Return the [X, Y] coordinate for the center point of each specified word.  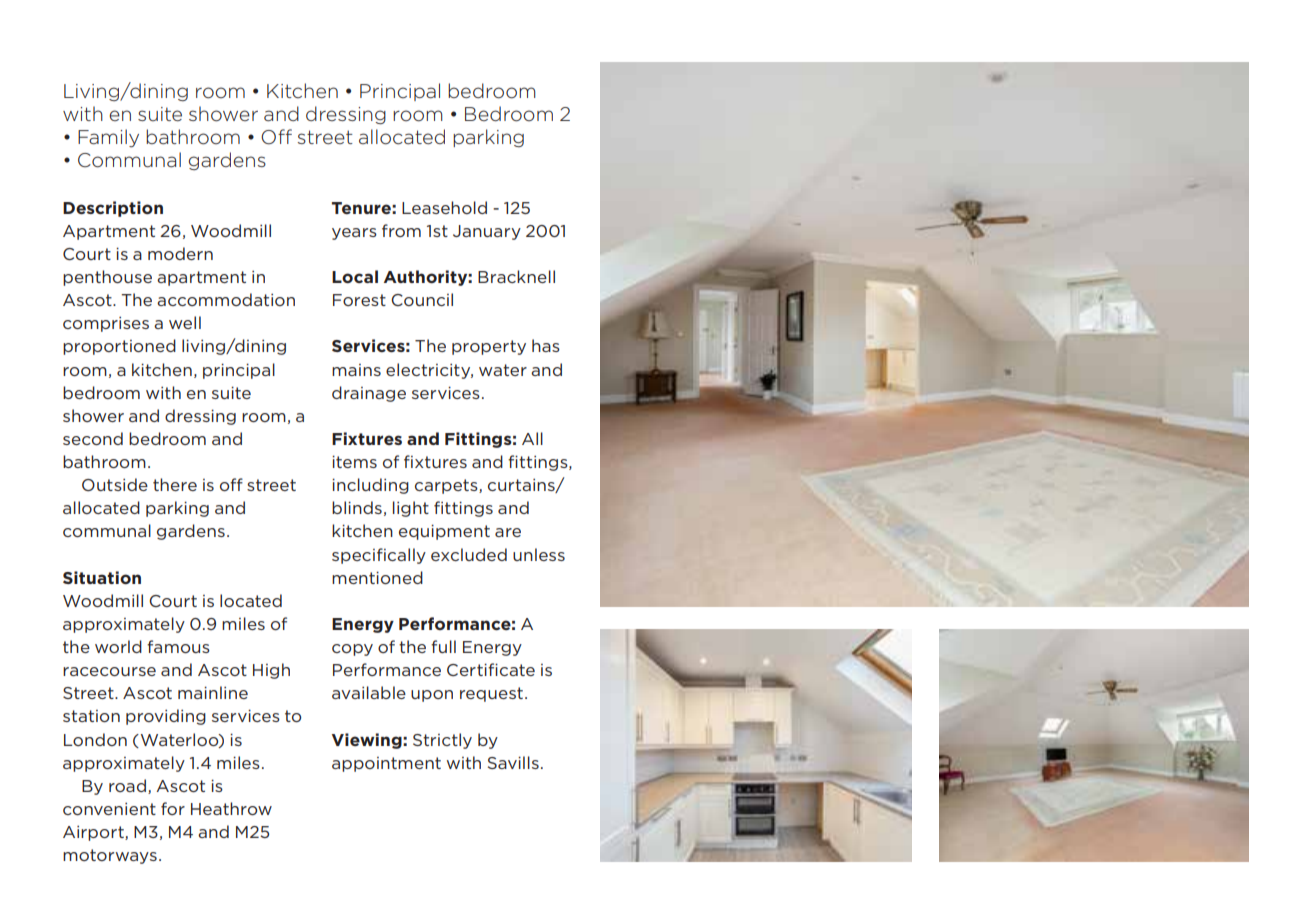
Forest [359, 300]
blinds [357, 507]
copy [352, 650]
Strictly [442, 741]
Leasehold [444, 207]
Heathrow [231, 808]
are [508, 532]
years [354, 234]
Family [108, 138]
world [118, 646]
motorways [110, 856]
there [175, 484]
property [489, 347]
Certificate [491, 669]
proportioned [119, 347]
